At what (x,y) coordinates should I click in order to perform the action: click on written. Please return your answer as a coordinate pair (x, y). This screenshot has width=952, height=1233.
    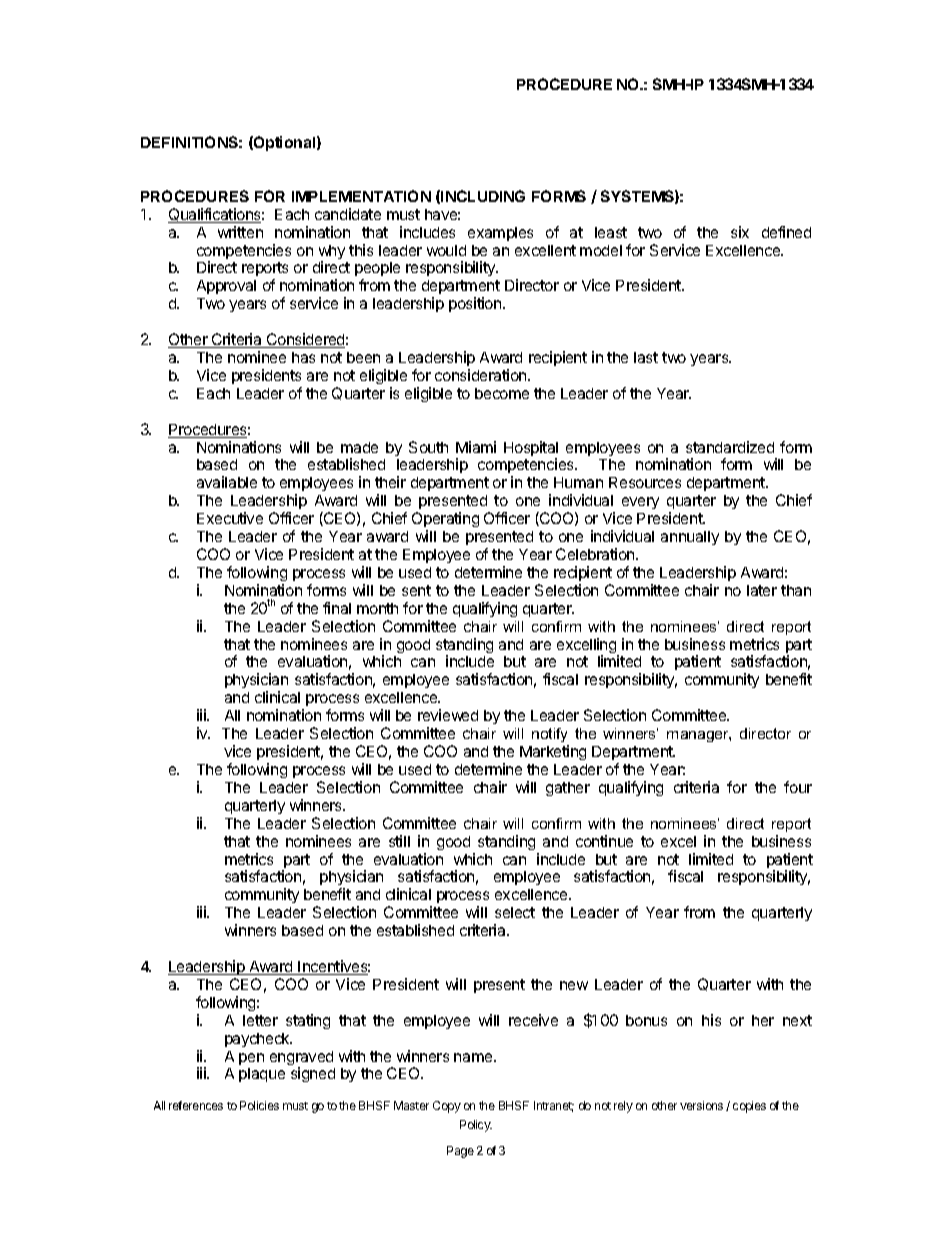
    Looking at the image, I should click on (240, 232).
